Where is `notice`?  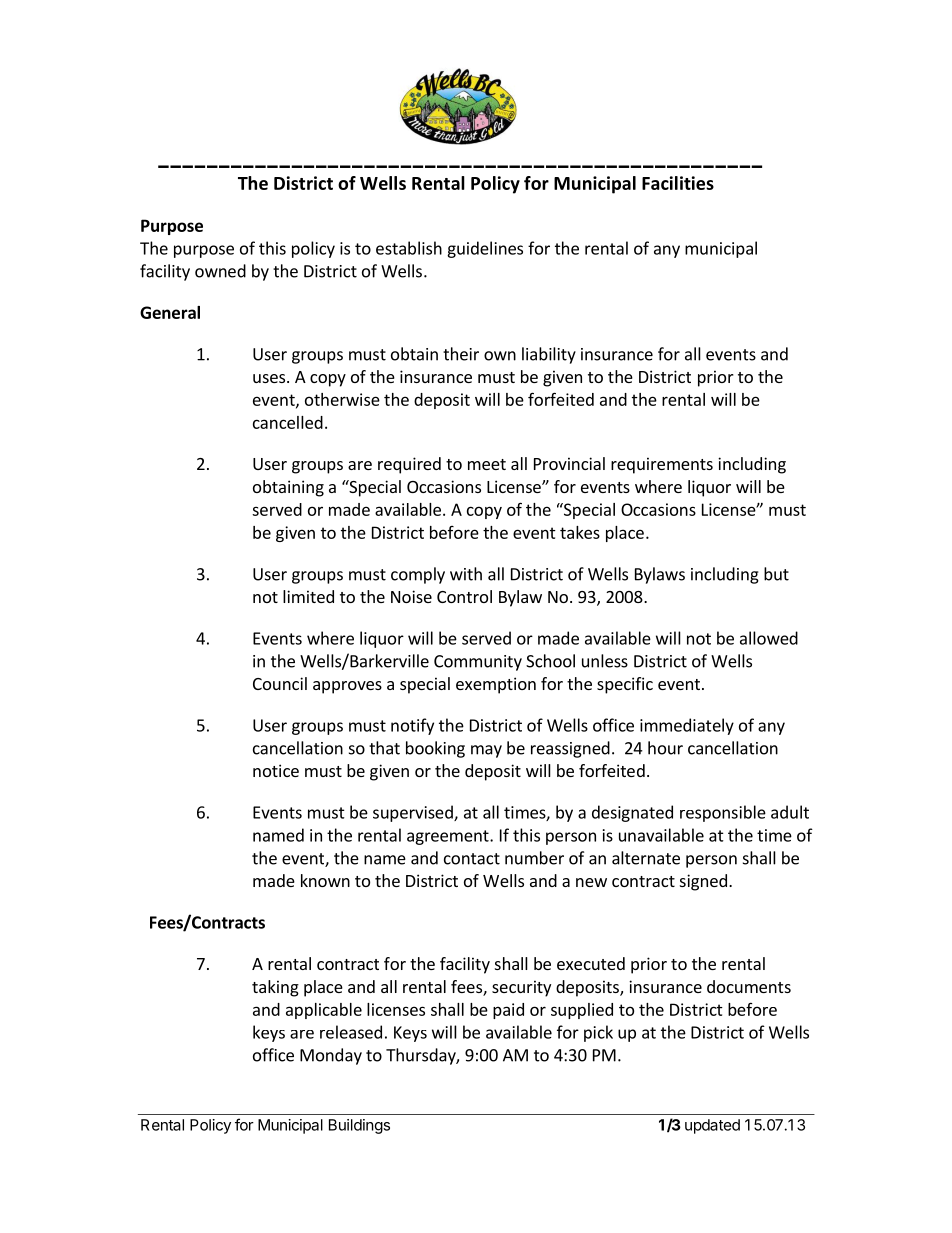
notice is located at coordinates (276, 770).
